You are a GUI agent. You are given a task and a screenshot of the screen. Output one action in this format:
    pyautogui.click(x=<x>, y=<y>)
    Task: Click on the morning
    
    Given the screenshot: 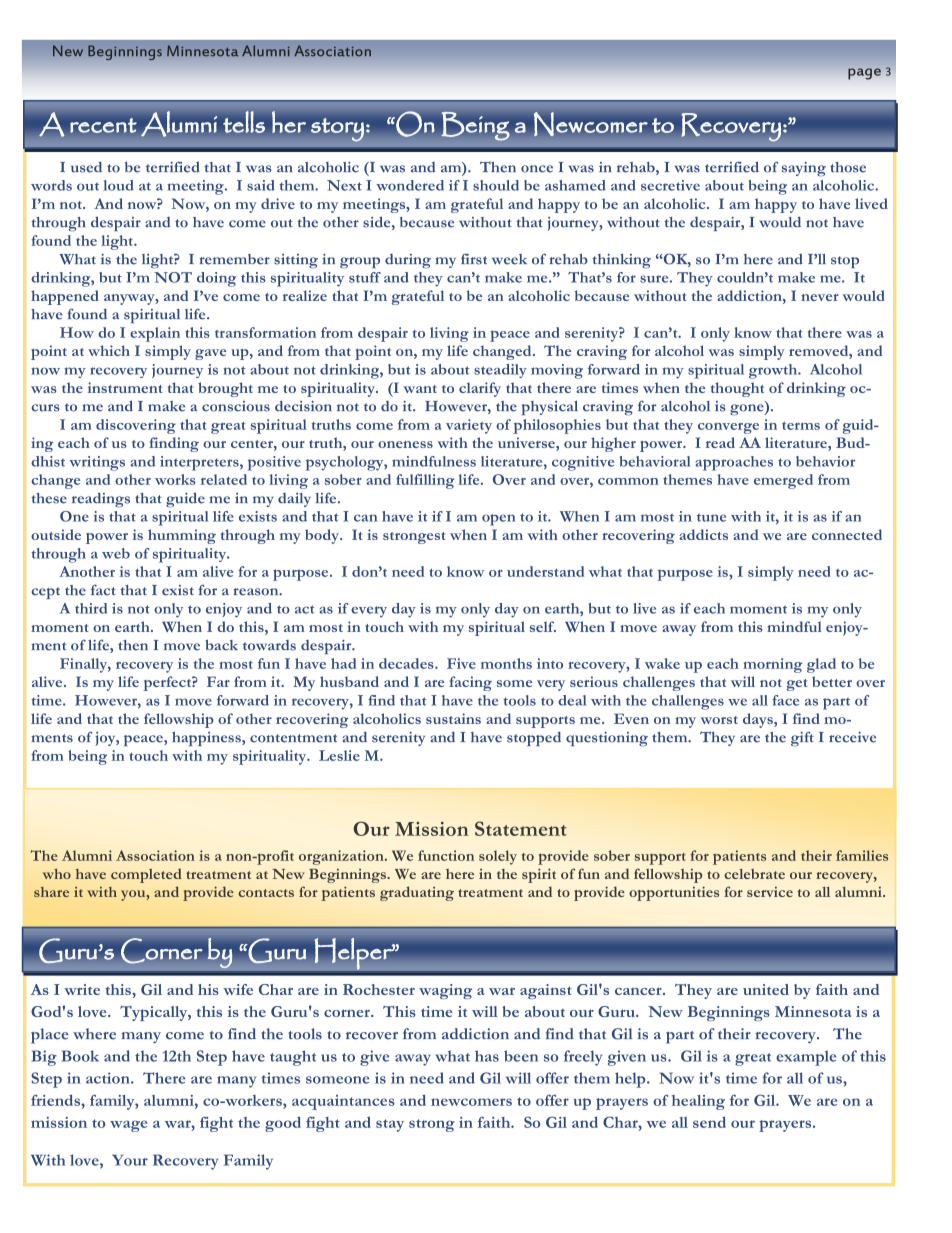 What is the action you would take?
    pyautogui.click(x=772, y=665)
